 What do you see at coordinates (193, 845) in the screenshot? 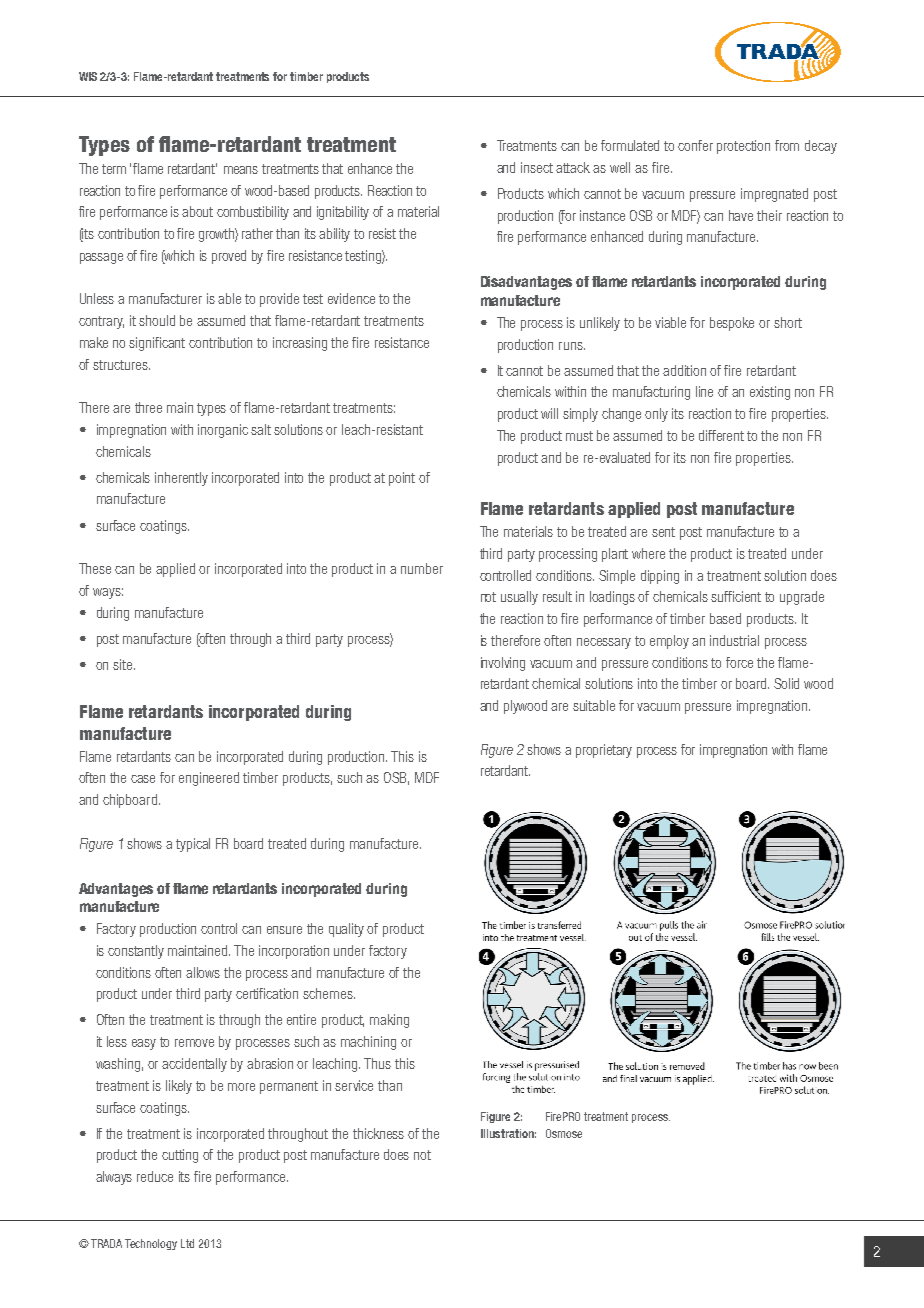
I see `typical` at bounding box center [193, 845].
